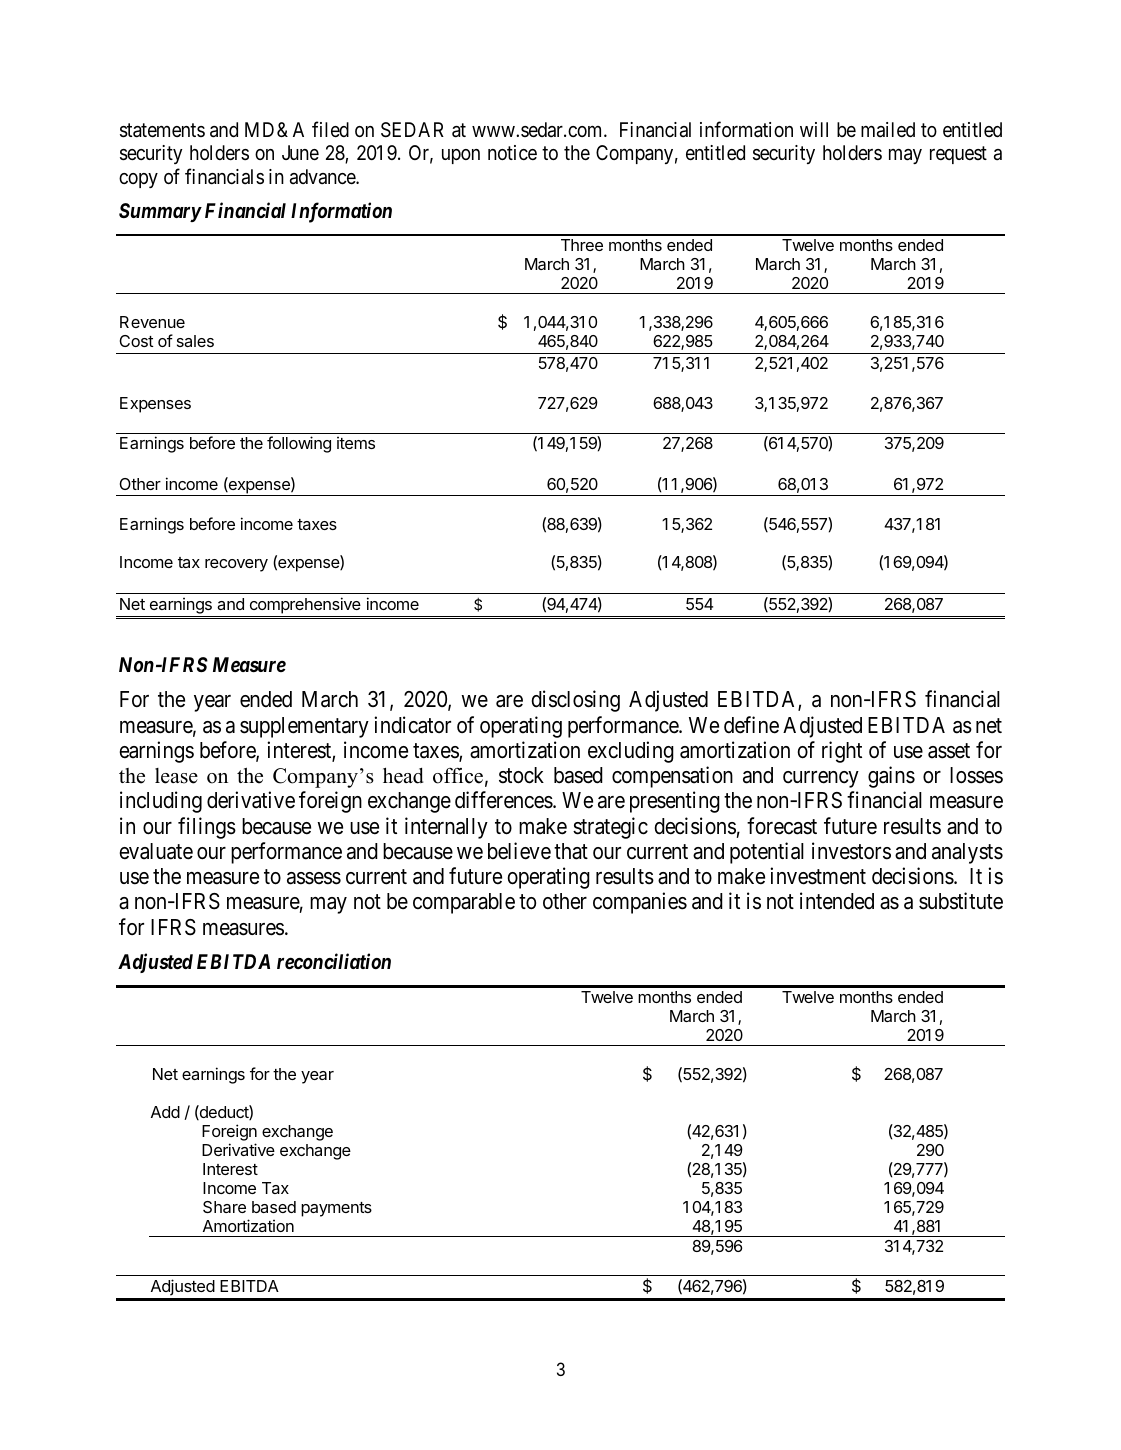  I want to click on notice, so click(512, 152).
